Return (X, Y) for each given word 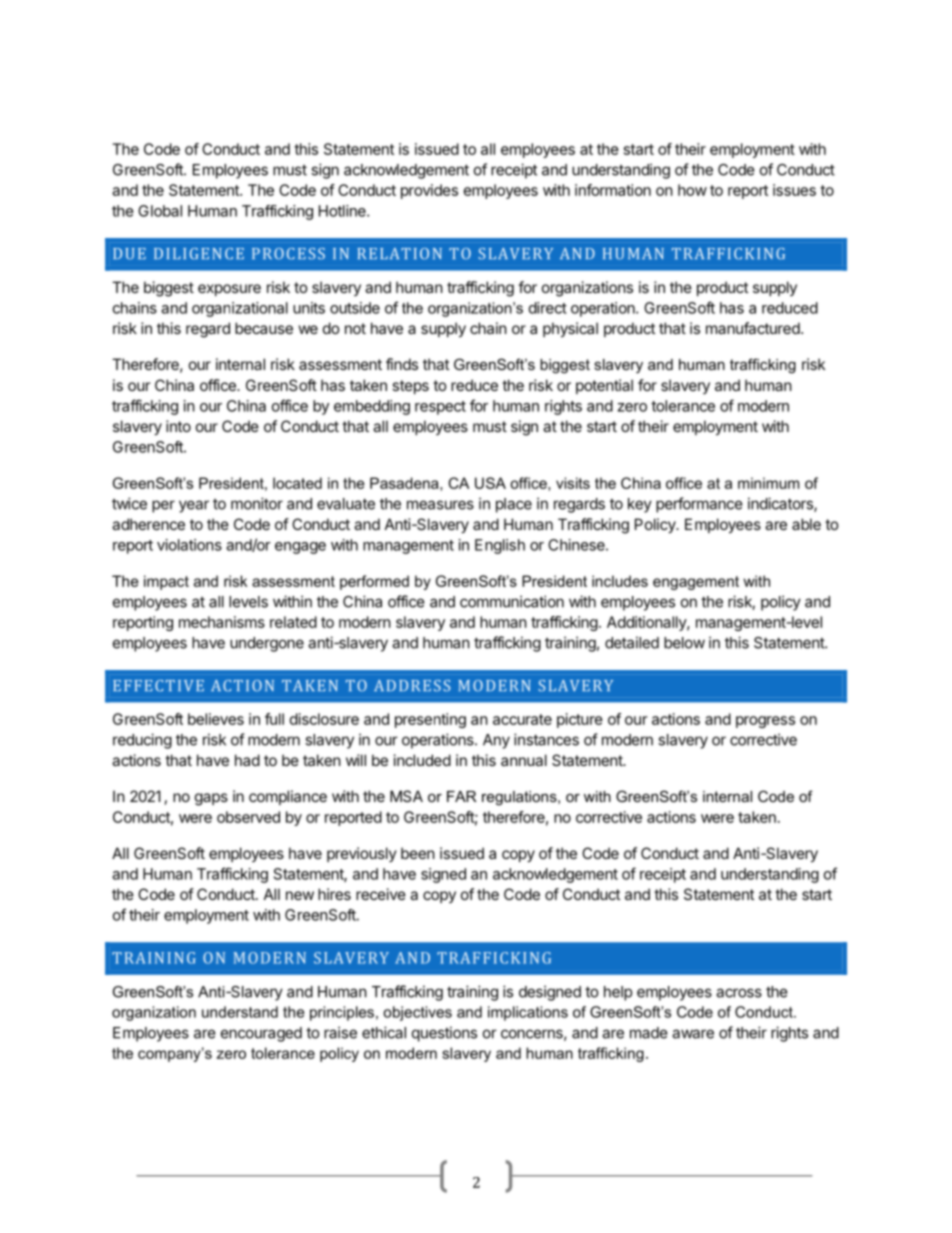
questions (444, 1034)
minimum (768, 483)
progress (765, 722)
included (422, 760)
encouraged (261, 1034)
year (194, 506)
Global (160, 211)
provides (429, 191)
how (692, 190)
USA (490, 483)
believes (216, 719)
